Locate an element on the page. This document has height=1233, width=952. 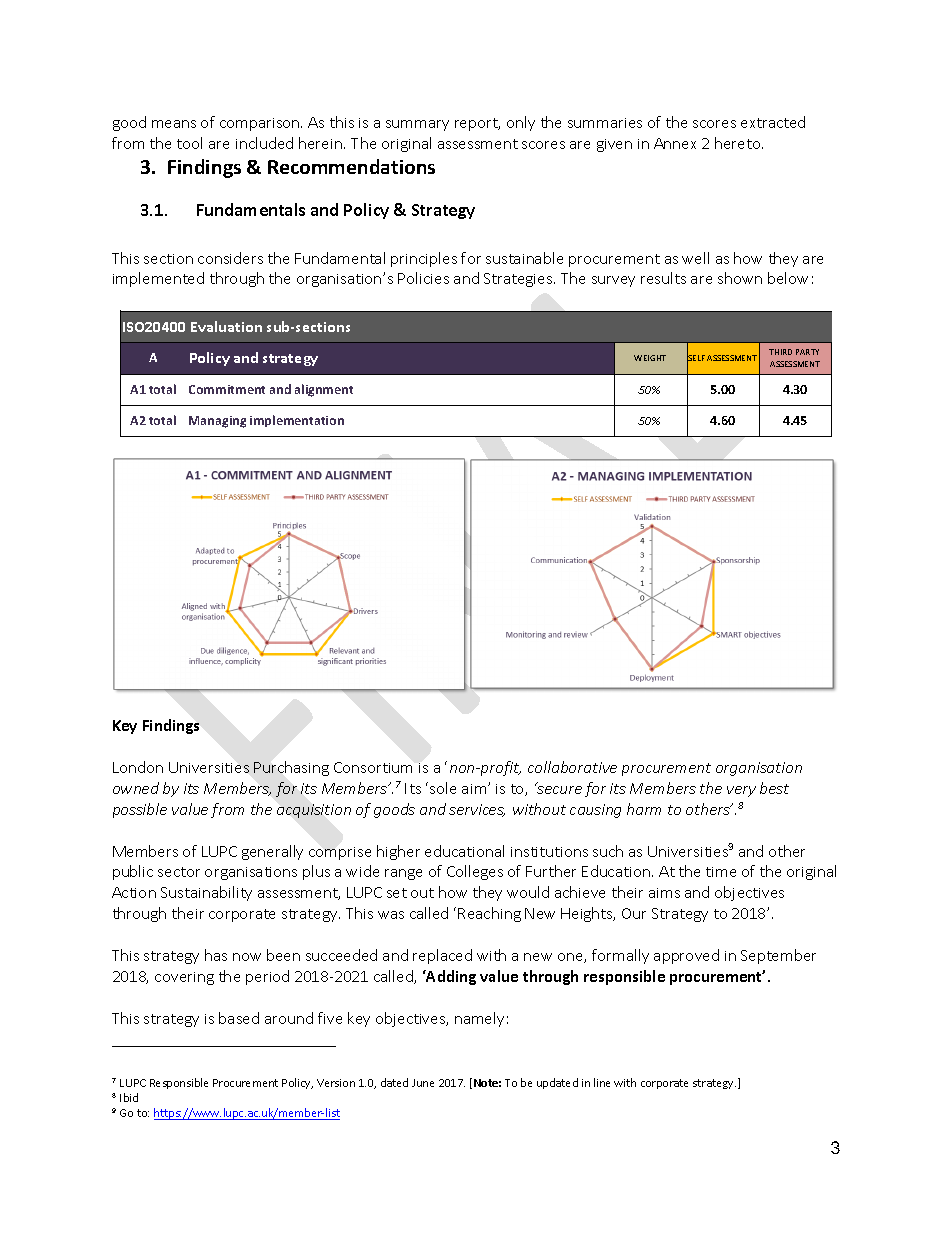
based is located at coordinates (239, 1018).
